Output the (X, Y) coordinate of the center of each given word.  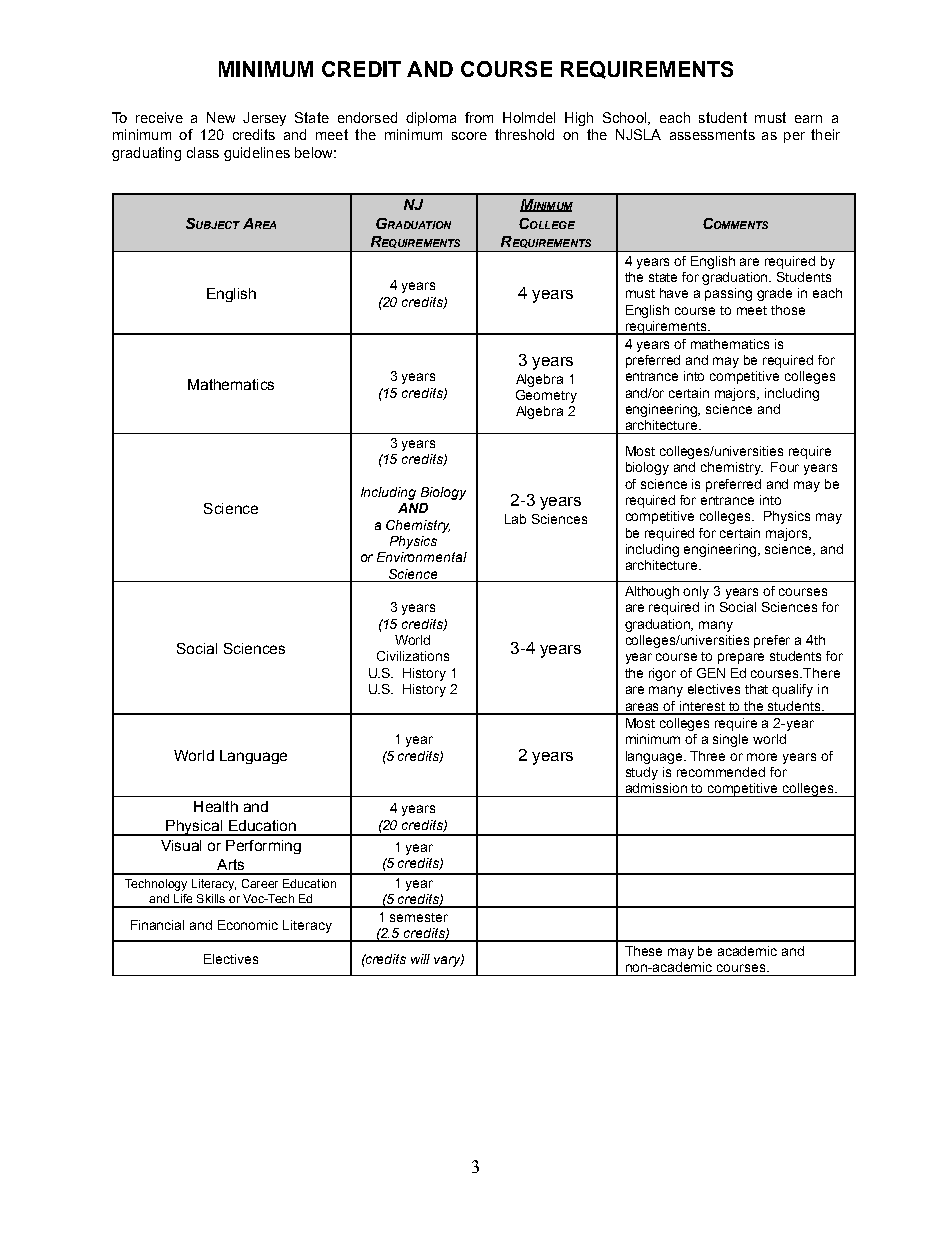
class (203, 152)
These (643, 951)
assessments (712, 134)
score (469, 136)
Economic (248, 925)
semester (419, 917)
